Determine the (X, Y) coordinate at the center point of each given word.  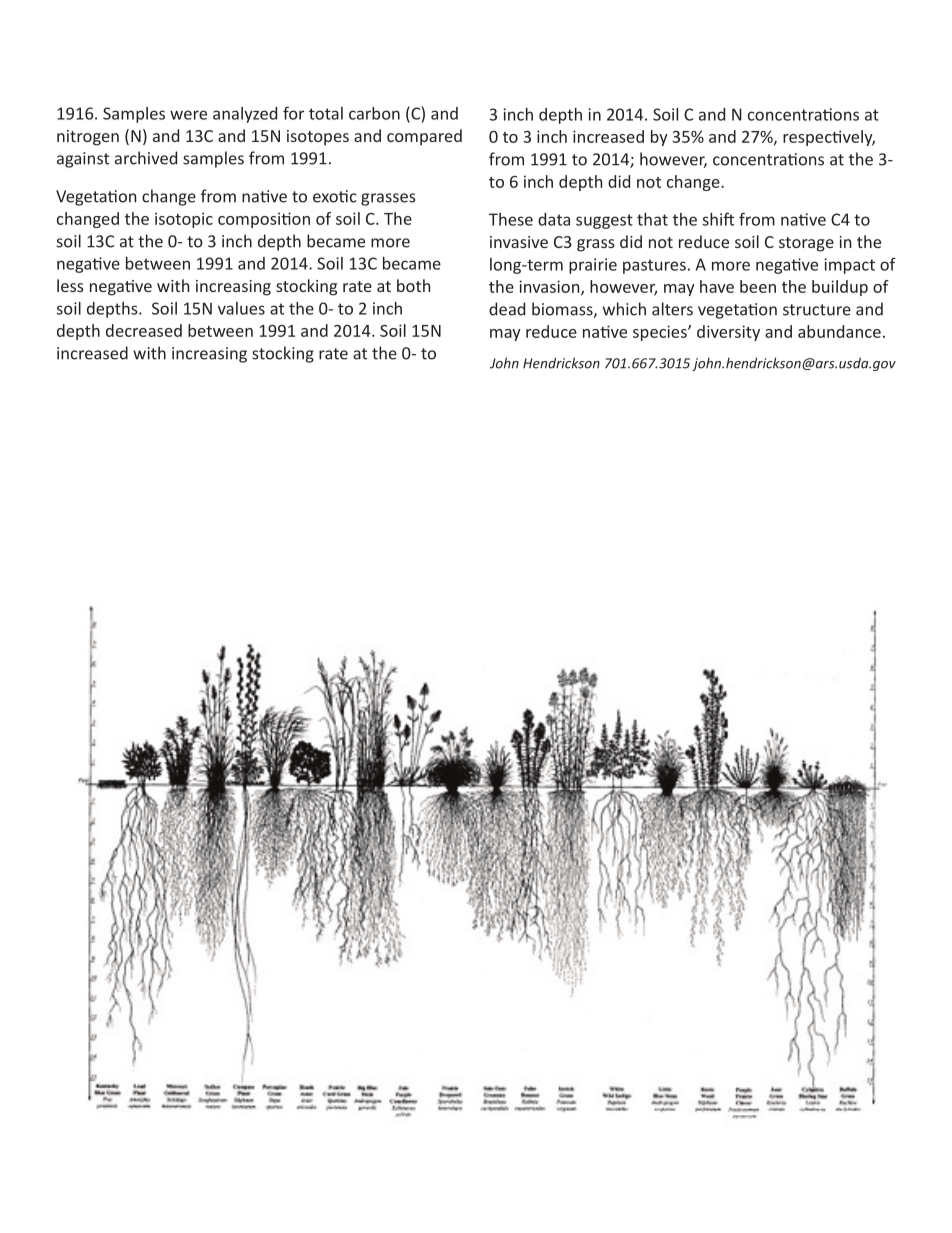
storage (806, 244)
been (758, 286)
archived (146, 158)
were (188, 115)
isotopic (184, 220)
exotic (335, 196)
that (652, 219)
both (413, 285)
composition (264, 220)
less (70, 285)
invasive (519, 242)
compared (424, 137)
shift (718, 219)
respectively (829, 138)
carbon (374, 113)
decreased (144, 330)
